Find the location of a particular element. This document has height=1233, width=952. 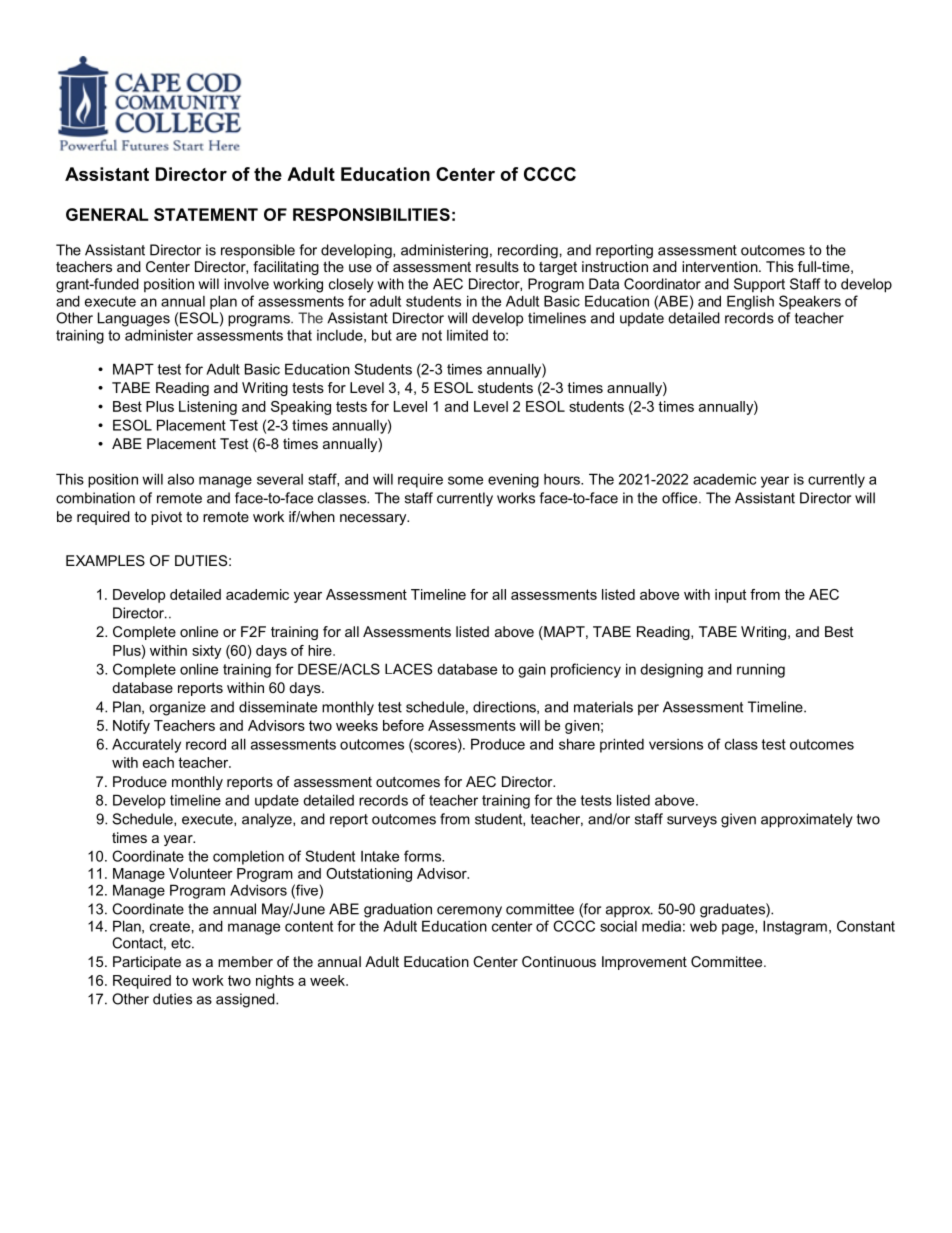

intervention is located at coordinates (721, 266).
